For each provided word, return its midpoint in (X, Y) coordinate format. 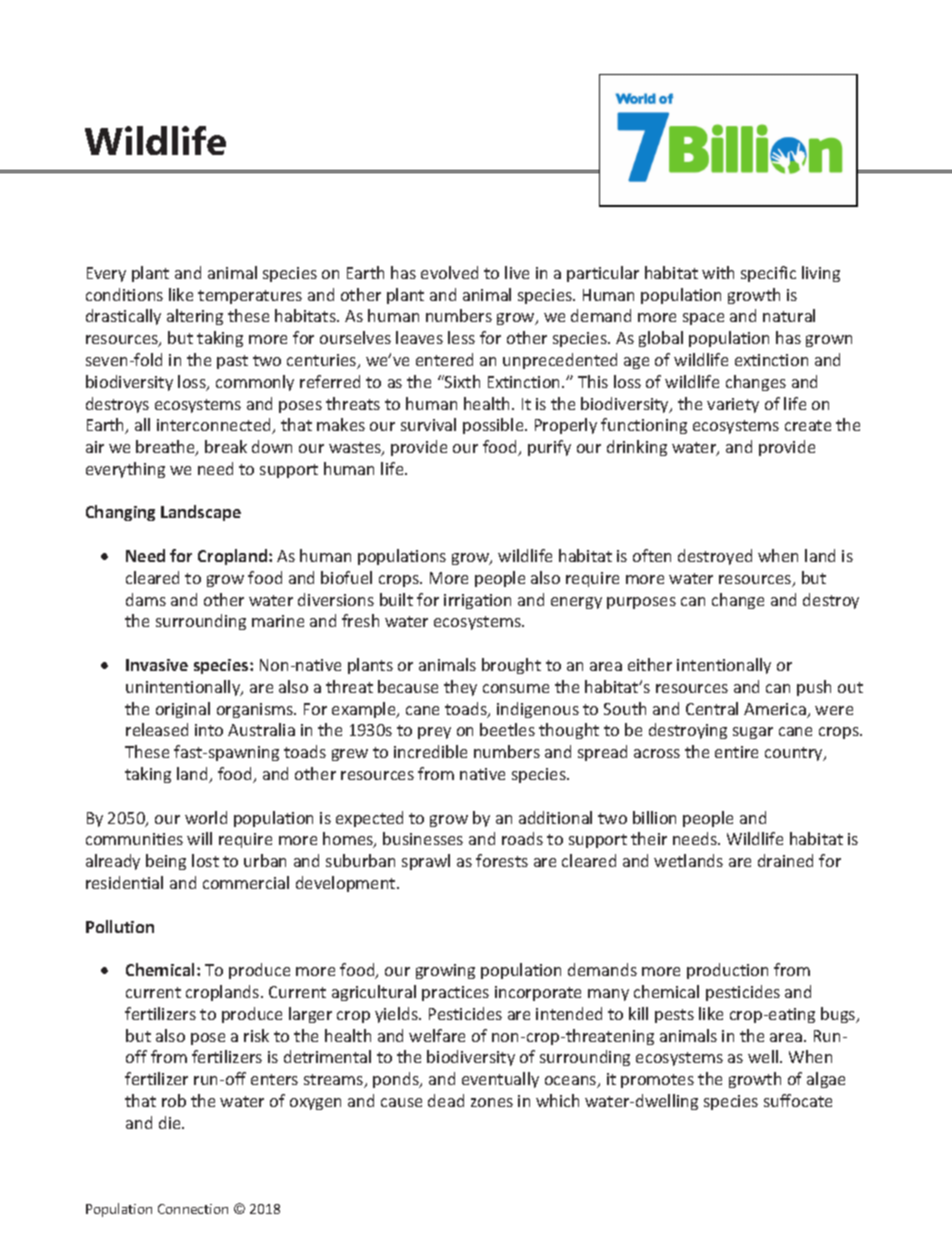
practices (455, 993)
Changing (120, 513)
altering (195, 317)
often (652, 555)
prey (434, 733)
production (727, 971)
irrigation (477, 601)
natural (789, 315)
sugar (753, 733)
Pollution (120, 926)
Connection (193, 1209)
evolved (449, 272)
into (209, 730)
